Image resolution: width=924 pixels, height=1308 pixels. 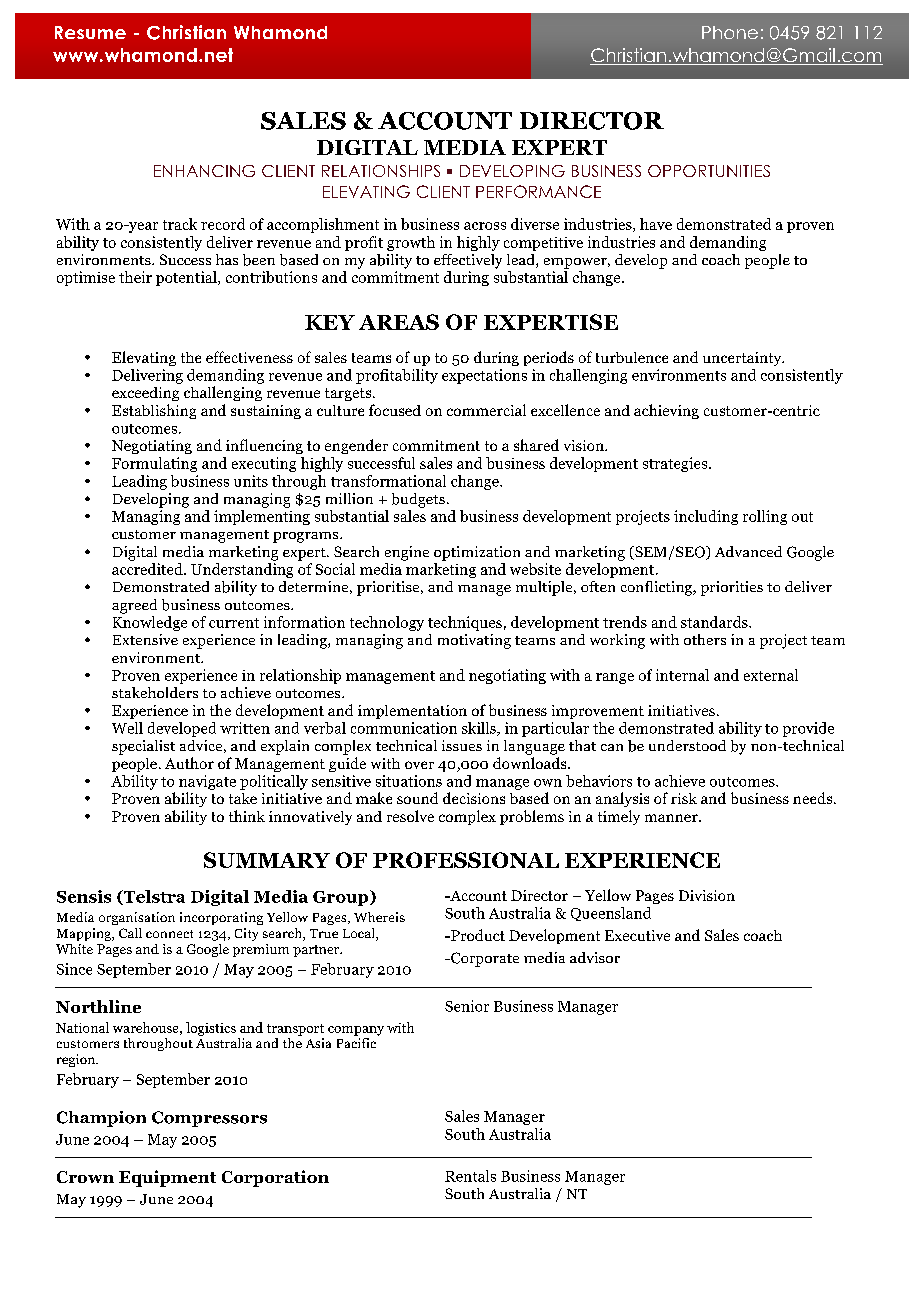 What do you see at coordinates (412, 712) in the document?
I see `implementation` at bounding box center [412, 712].
